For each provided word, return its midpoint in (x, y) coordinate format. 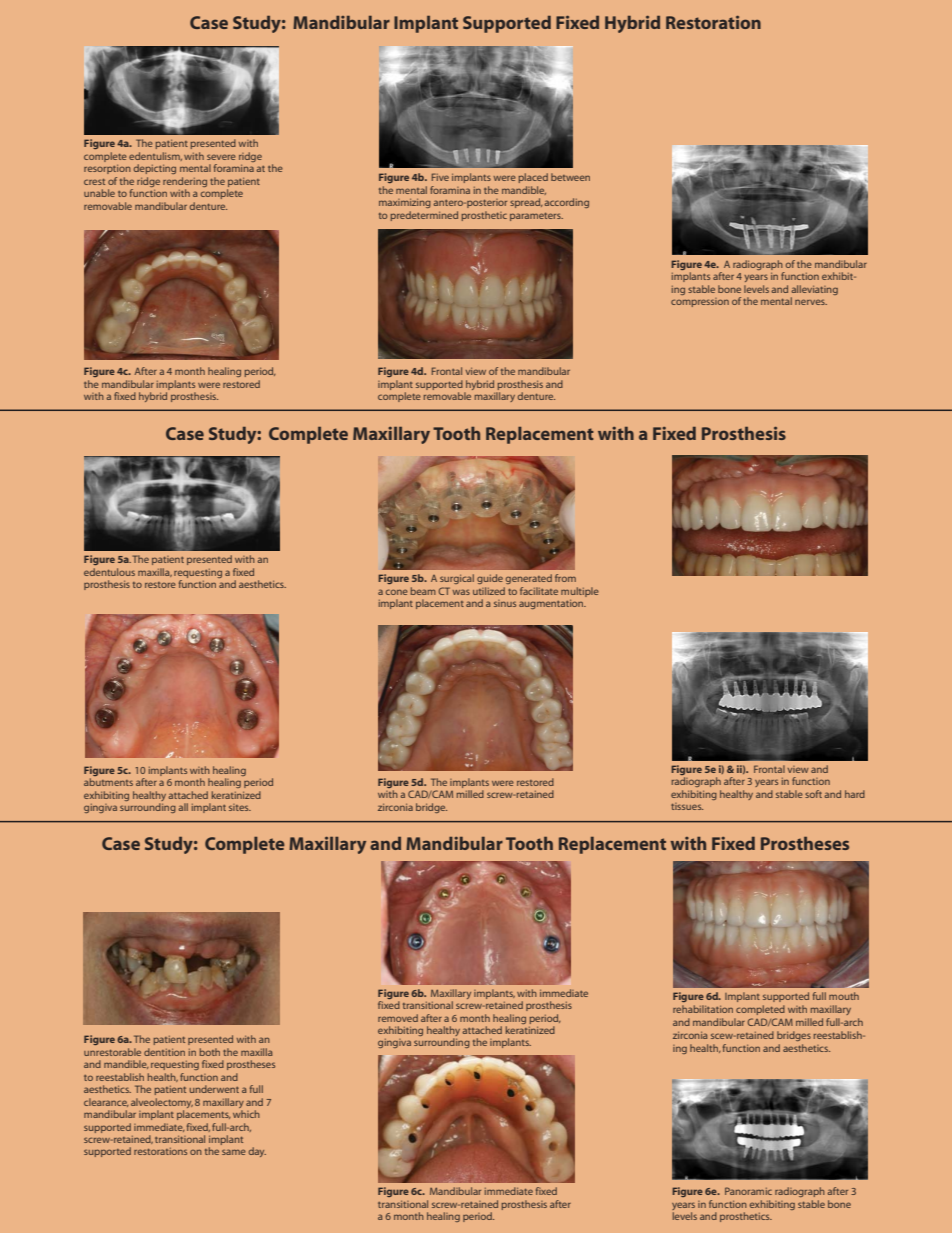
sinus (505, 603)
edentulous (109, 572)
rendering (185, 183)
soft (813, 794)
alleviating (814, 290)
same (234, 1152)
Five (440, 177)
